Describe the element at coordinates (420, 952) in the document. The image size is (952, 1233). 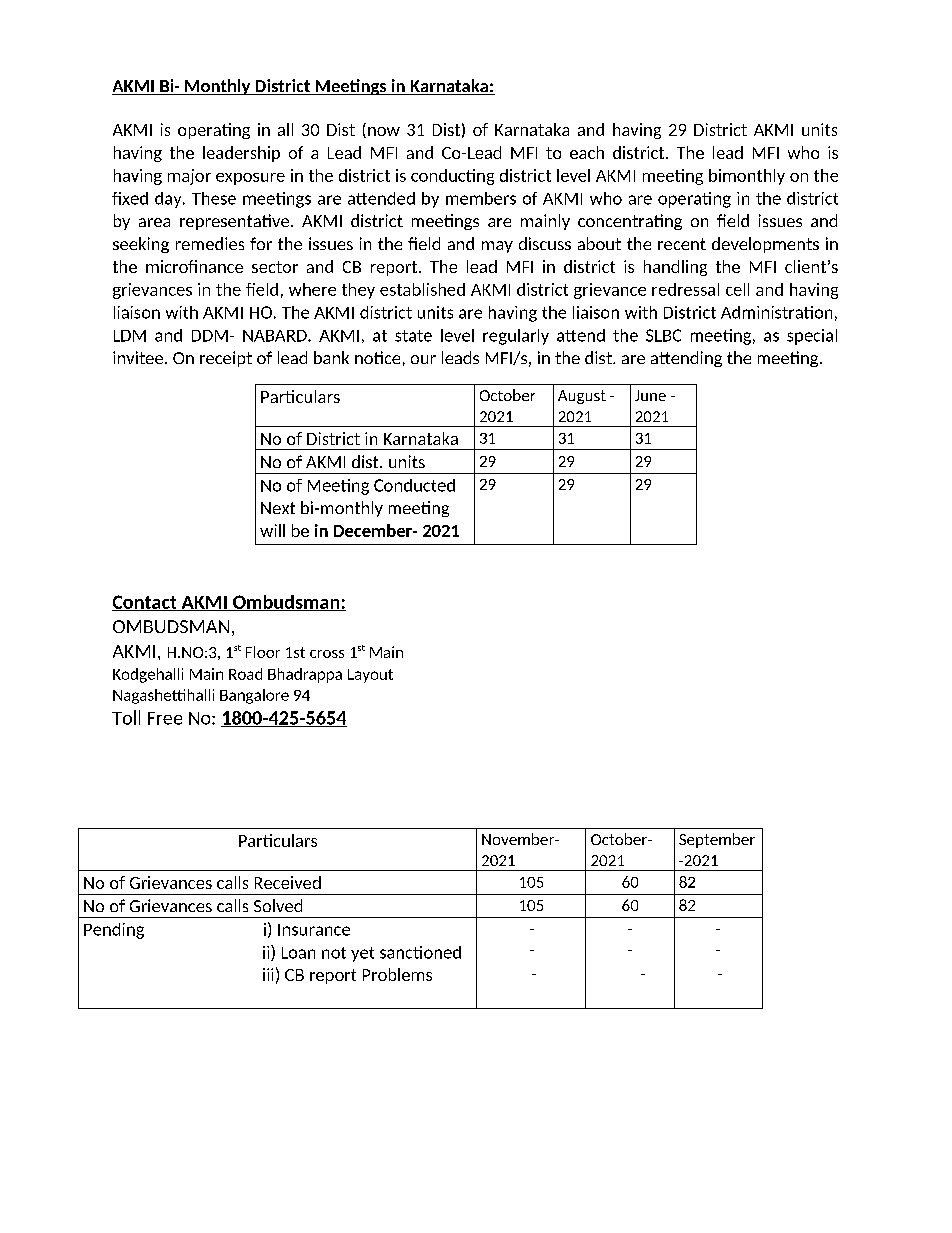
I see `sanctioned` at that location.
